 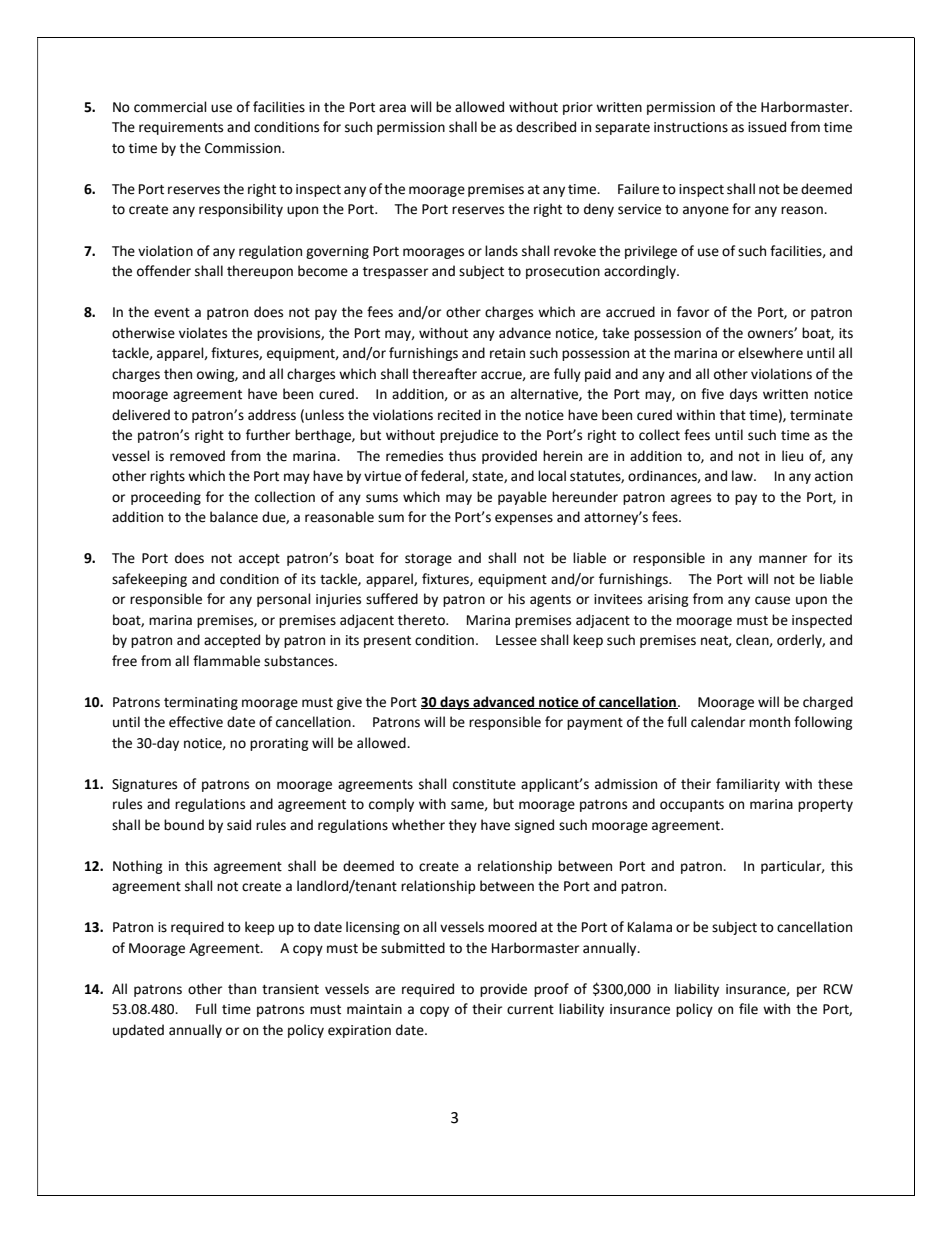 What do you see at coordinates (748, 785) in the screenshot?
I see `familiarity` at bounding box center [748, 785].
